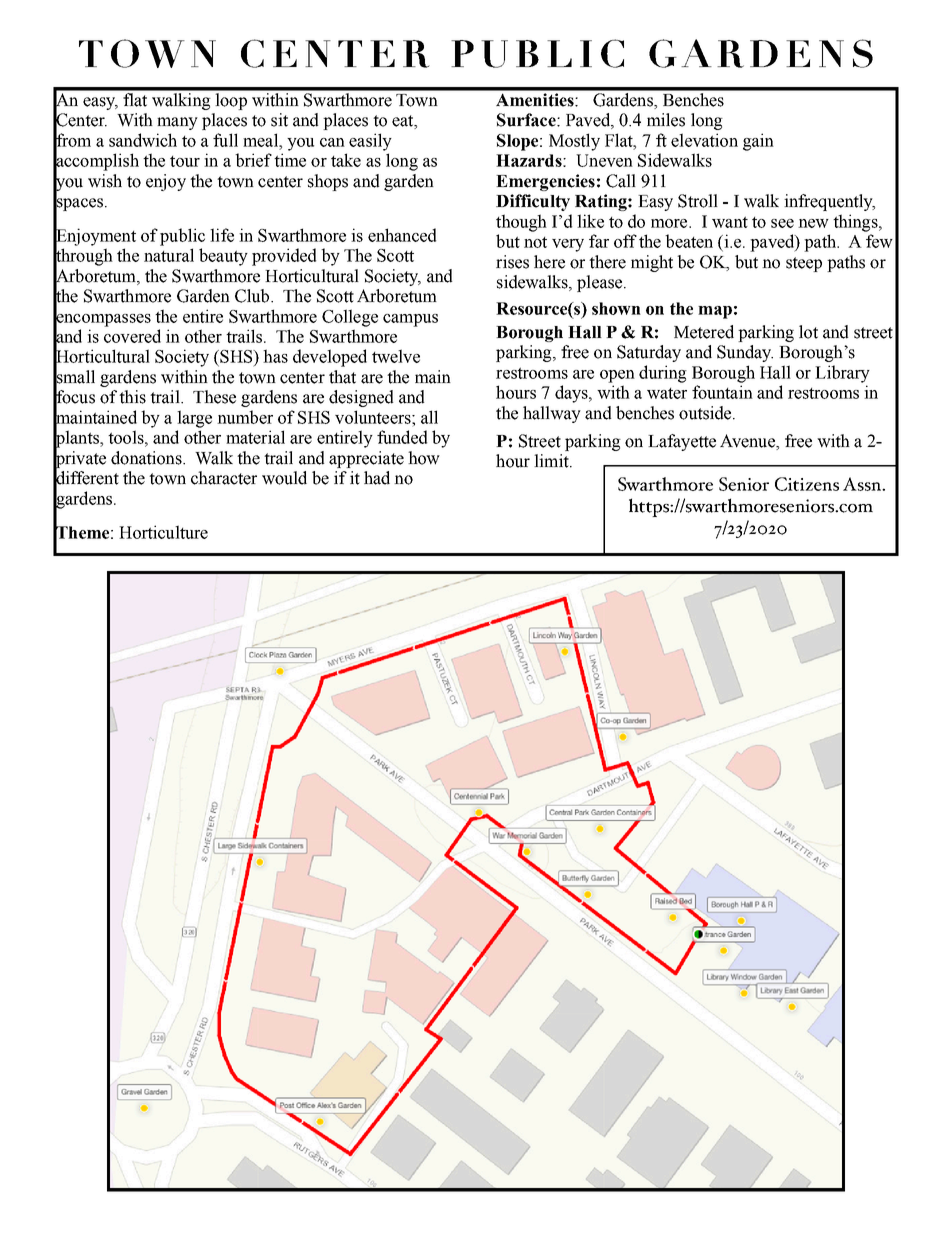 The width and height of the screenshot is (952, 1233). What do you see at coordinates (527, 120) in the screenshot?
I see `Surface` at bounding box center [527, 120].
